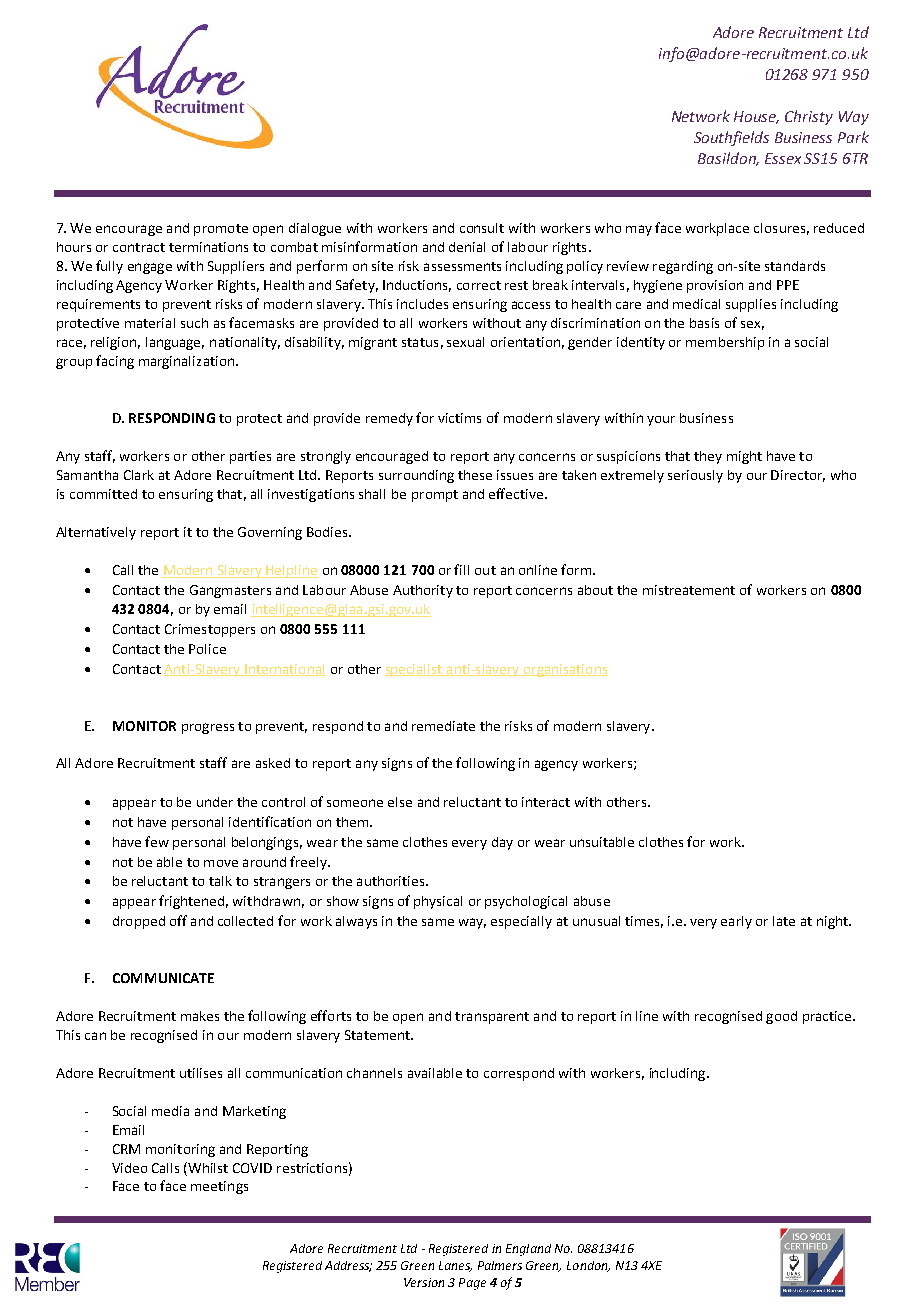 The height and width of the screenshot is (1308, 924). Describe the element at coordinates (482, 228) in the screenshot. I see `consult` at that location.
